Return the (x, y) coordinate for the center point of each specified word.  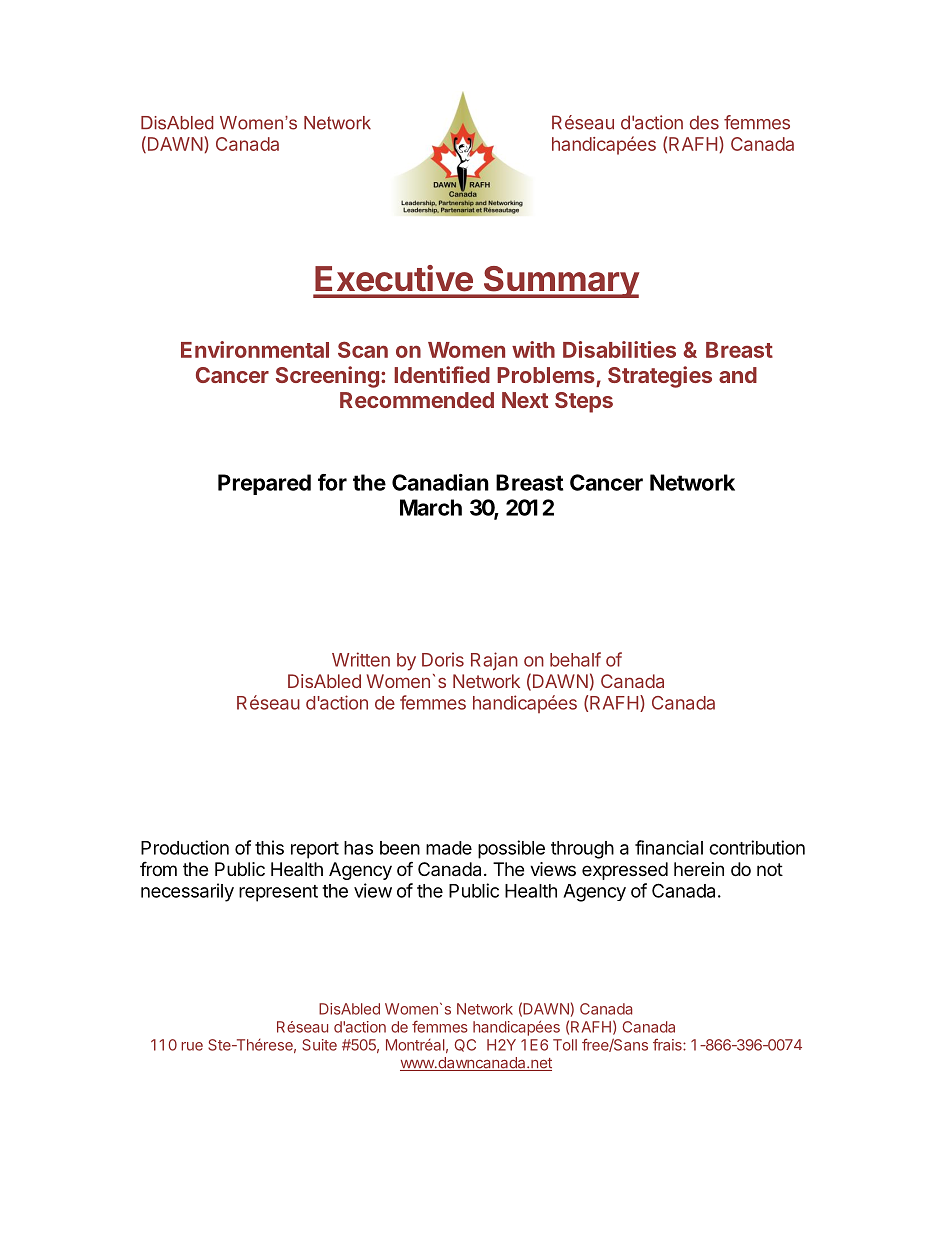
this (269, 847)
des (704, 122)
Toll (565, 1045)
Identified (442, 374)
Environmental (255, 349)
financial (669, 847)
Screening (327, 377)
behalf (575, 659)
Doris (443, 659)
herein (699, 869)
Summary (560, 282)
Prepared (264, 484)
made (449, 848)
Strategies (660, 377)
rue (192, 1046)
